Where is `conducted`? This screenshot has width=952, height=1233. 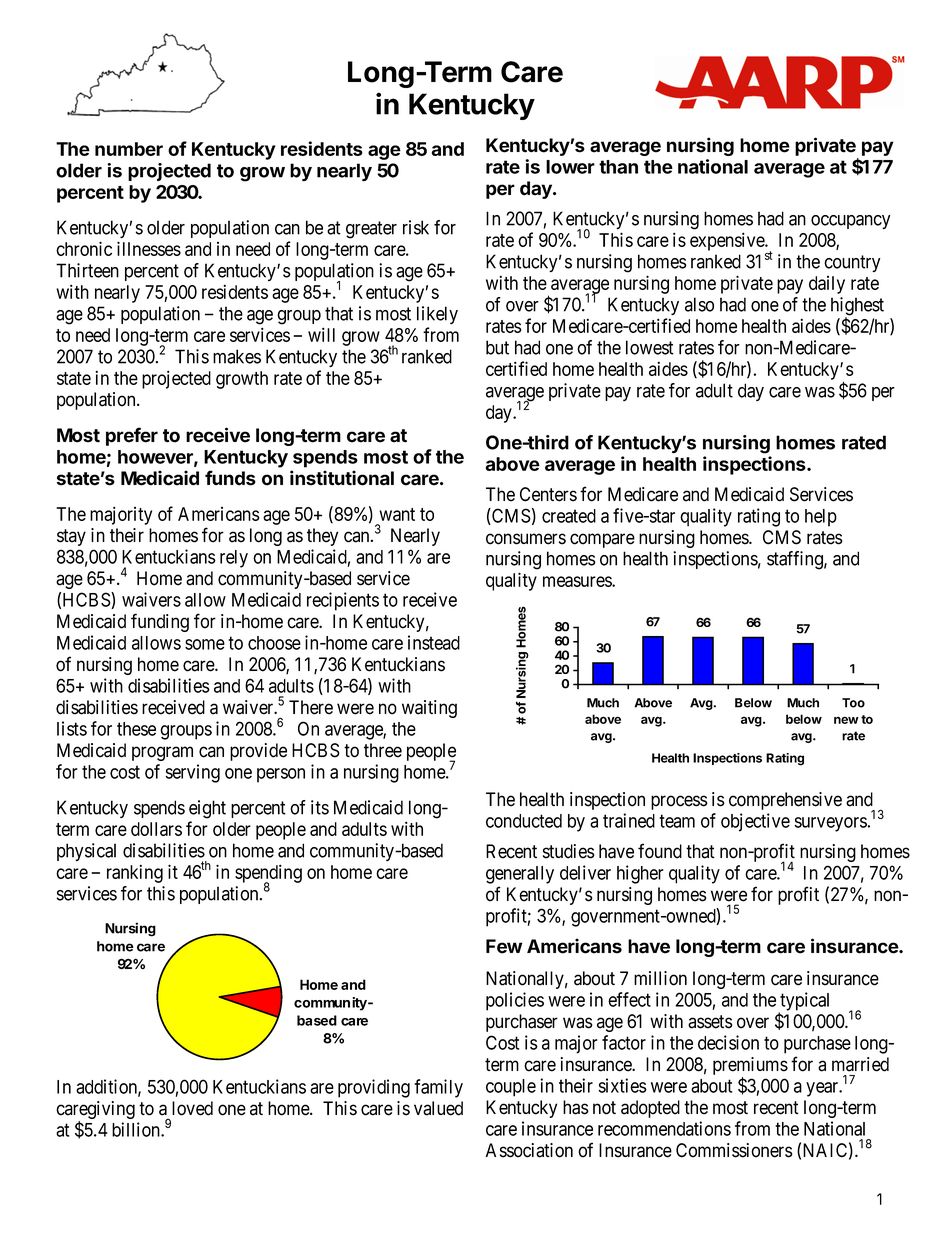 conducted is located at coordinates (524, 821).
